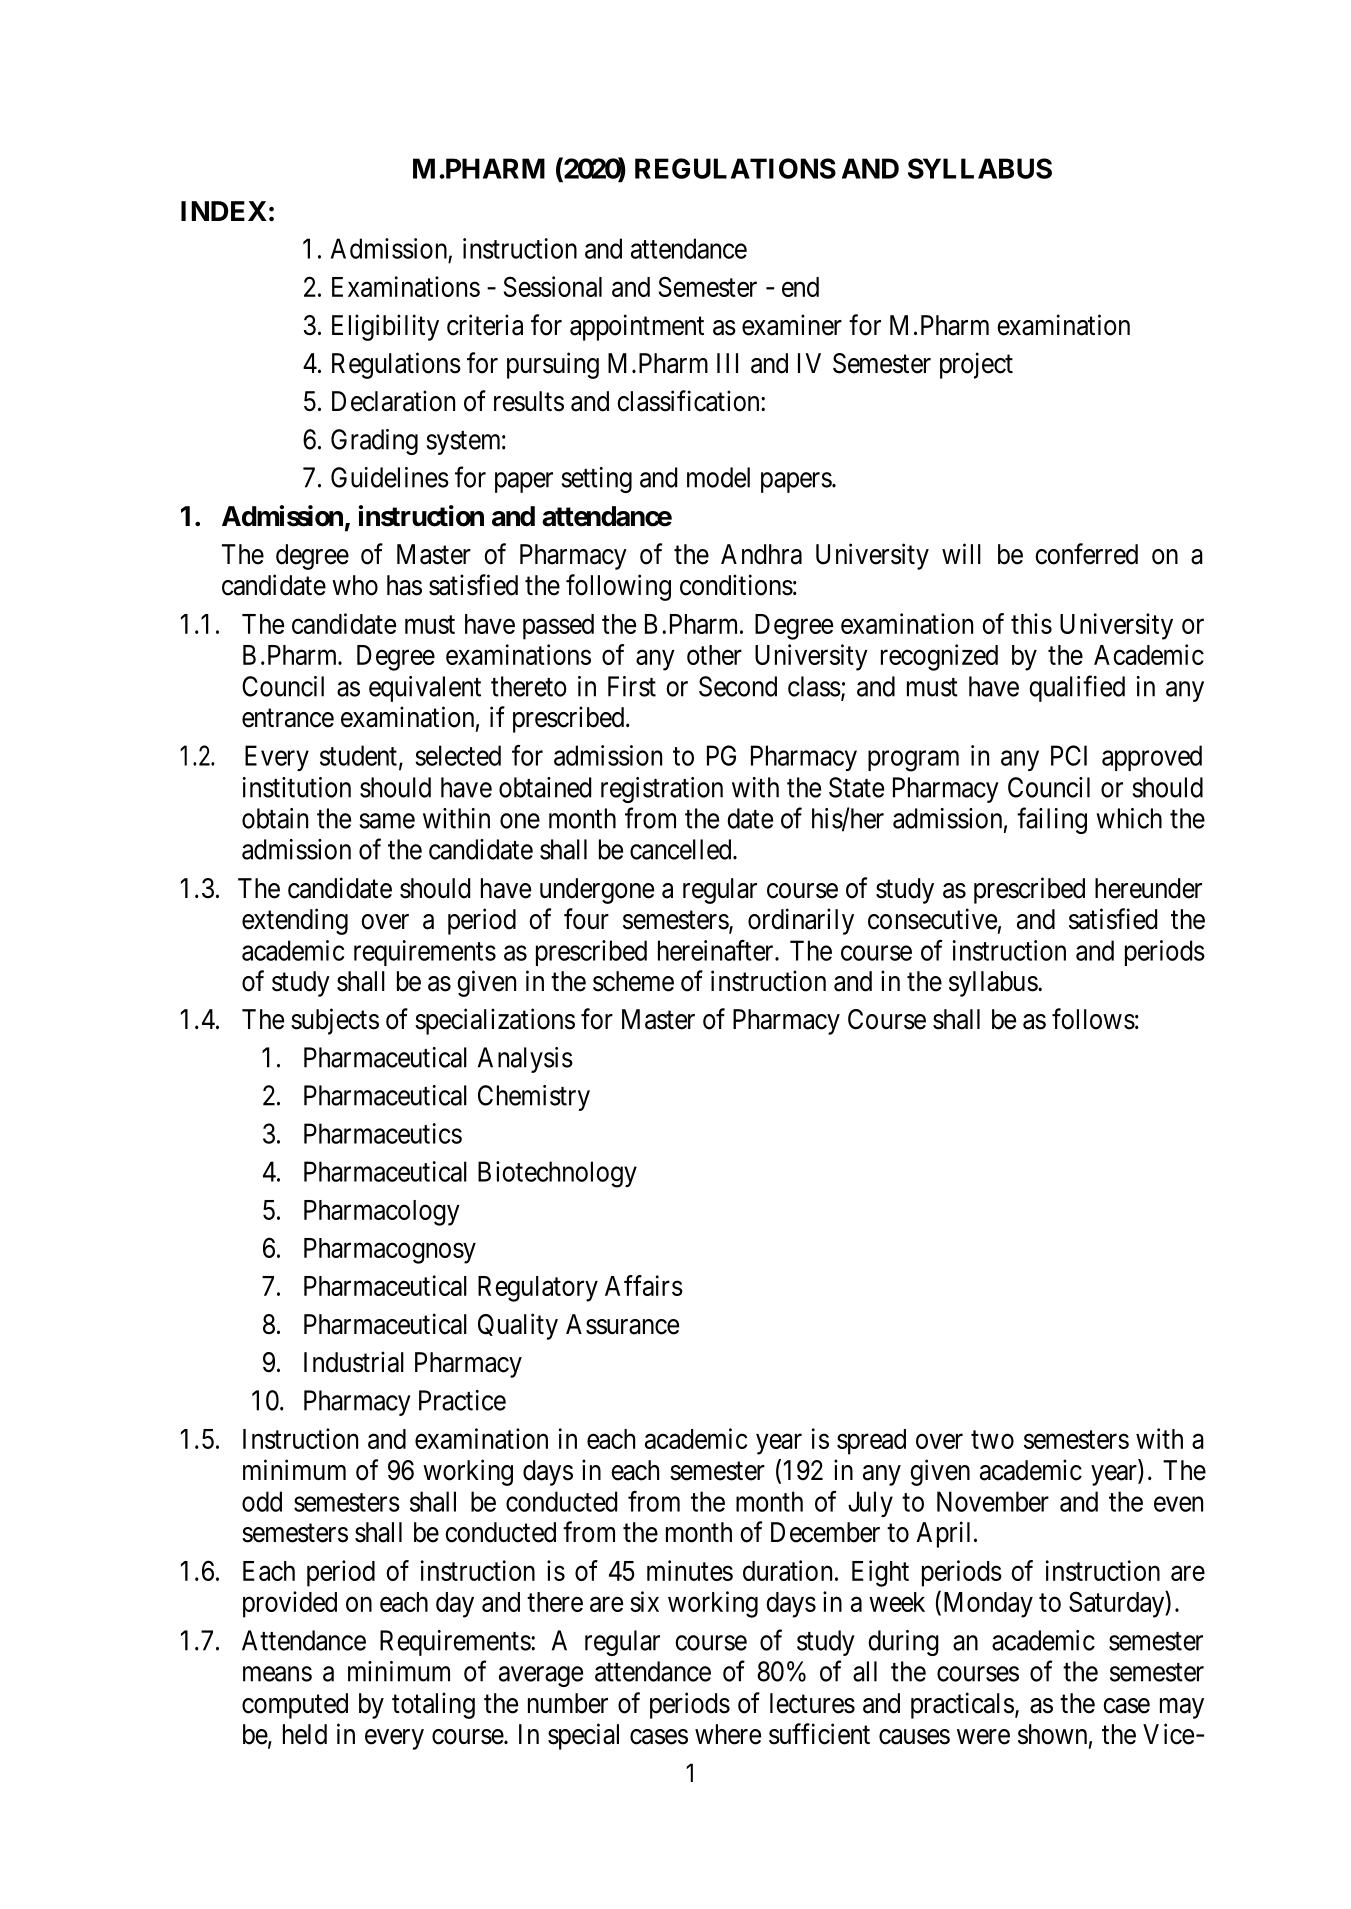 This screenshot has height=1909, width=1351. What do you see at coordinates (1031, 623) in the screenshot?
I see `this` at bounding box center [1031, 623].
